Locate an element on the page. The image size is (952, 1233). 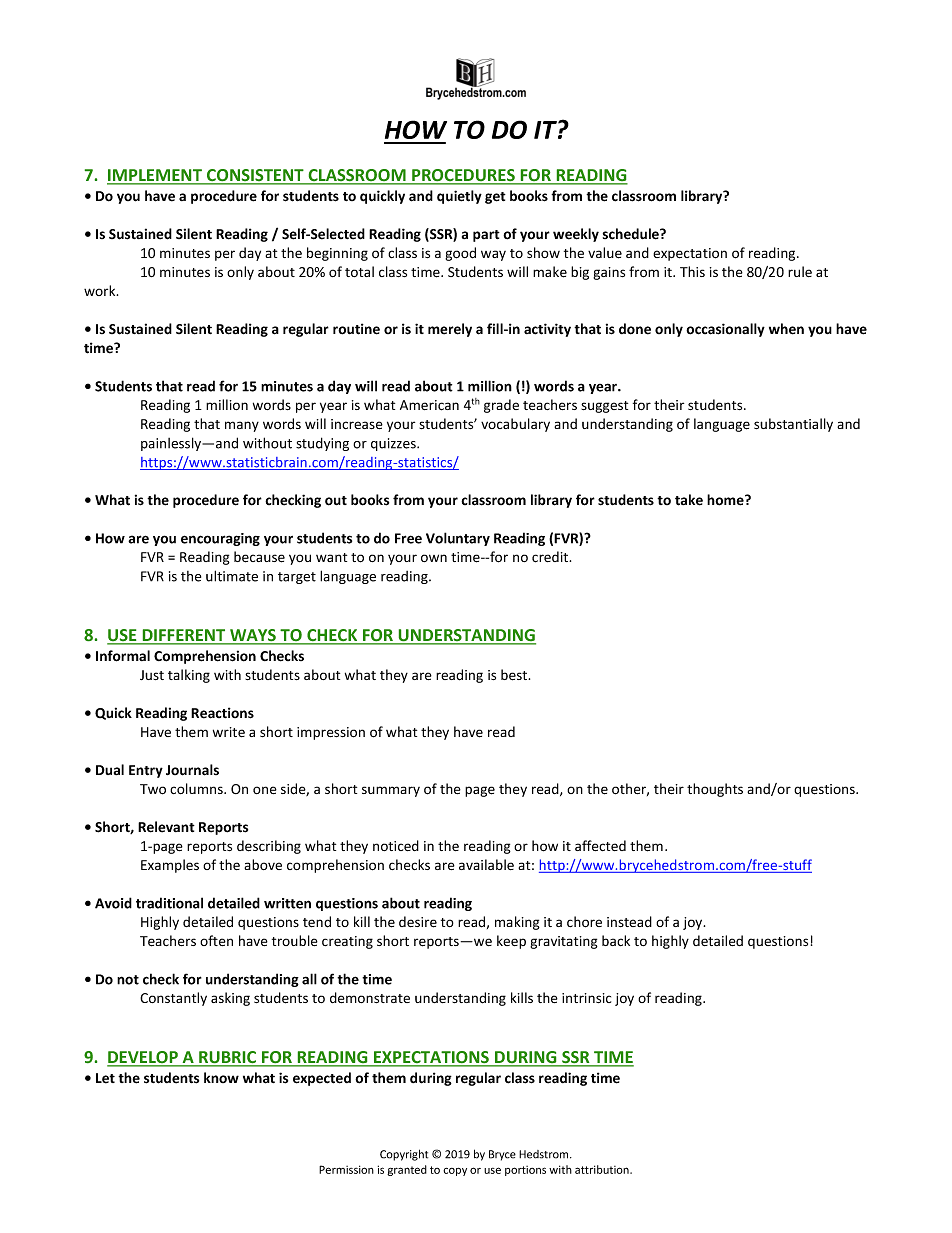
thoughts is located at coordinates (715, 790).
